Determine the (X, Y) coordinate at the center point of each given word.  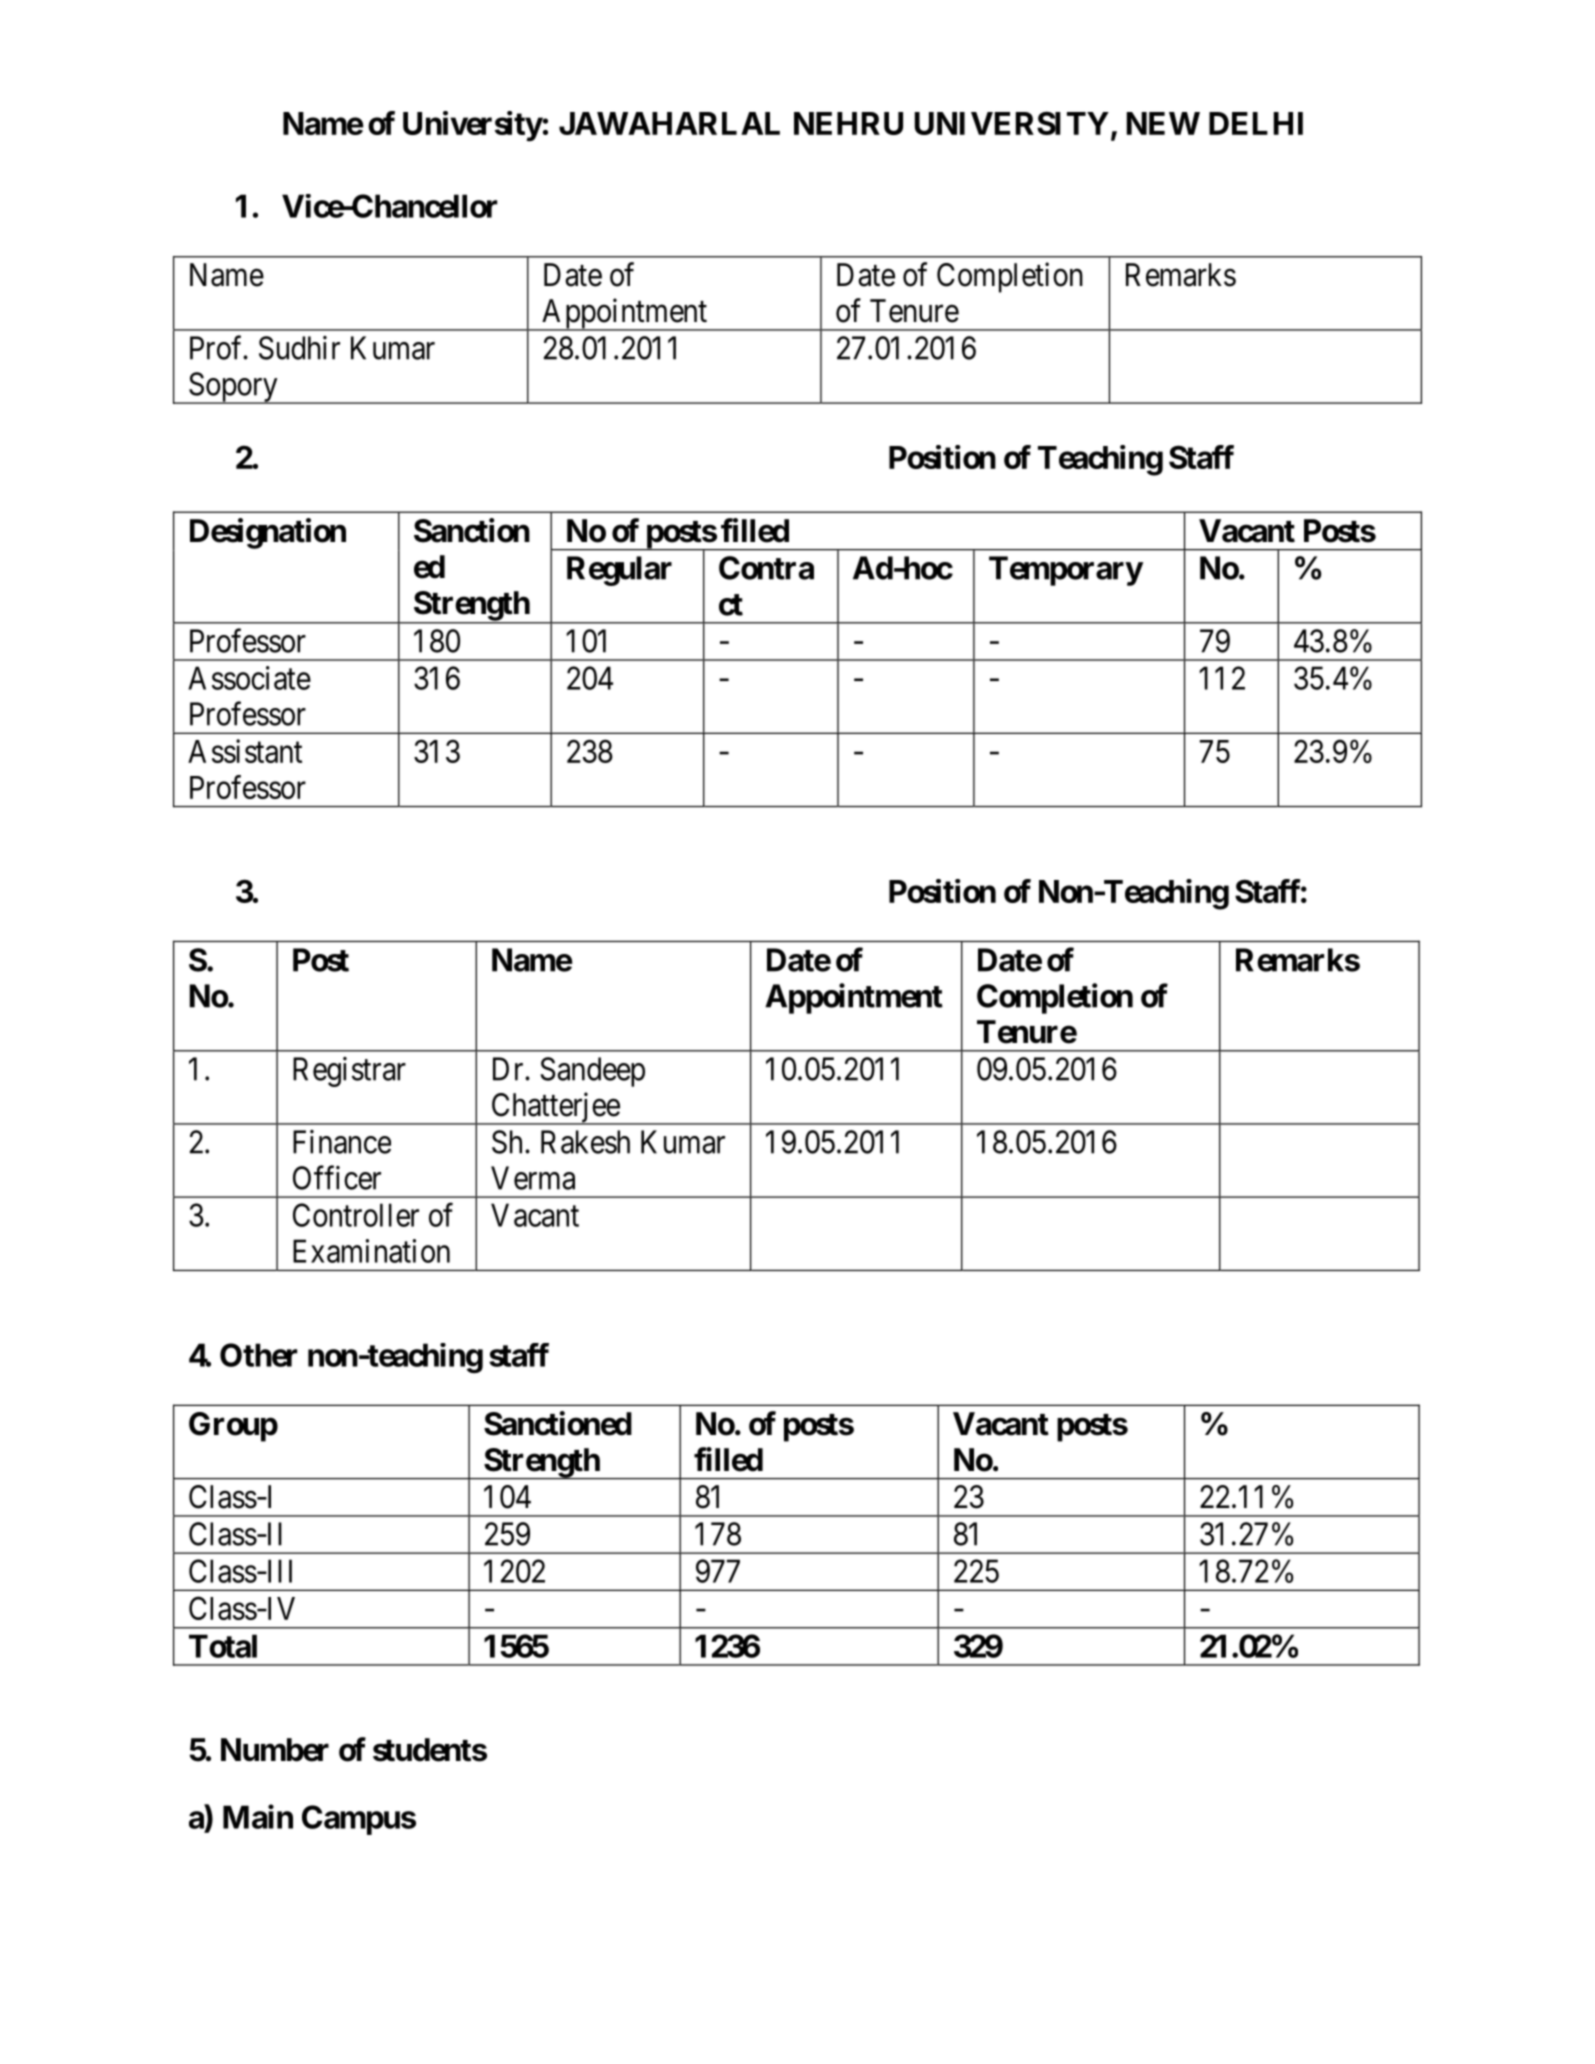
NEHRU (848, 123)
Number (275, 1750)
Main (258, 1816)
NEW (1163, 123)
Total (223, 1646)
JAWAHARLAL (669, 123)
